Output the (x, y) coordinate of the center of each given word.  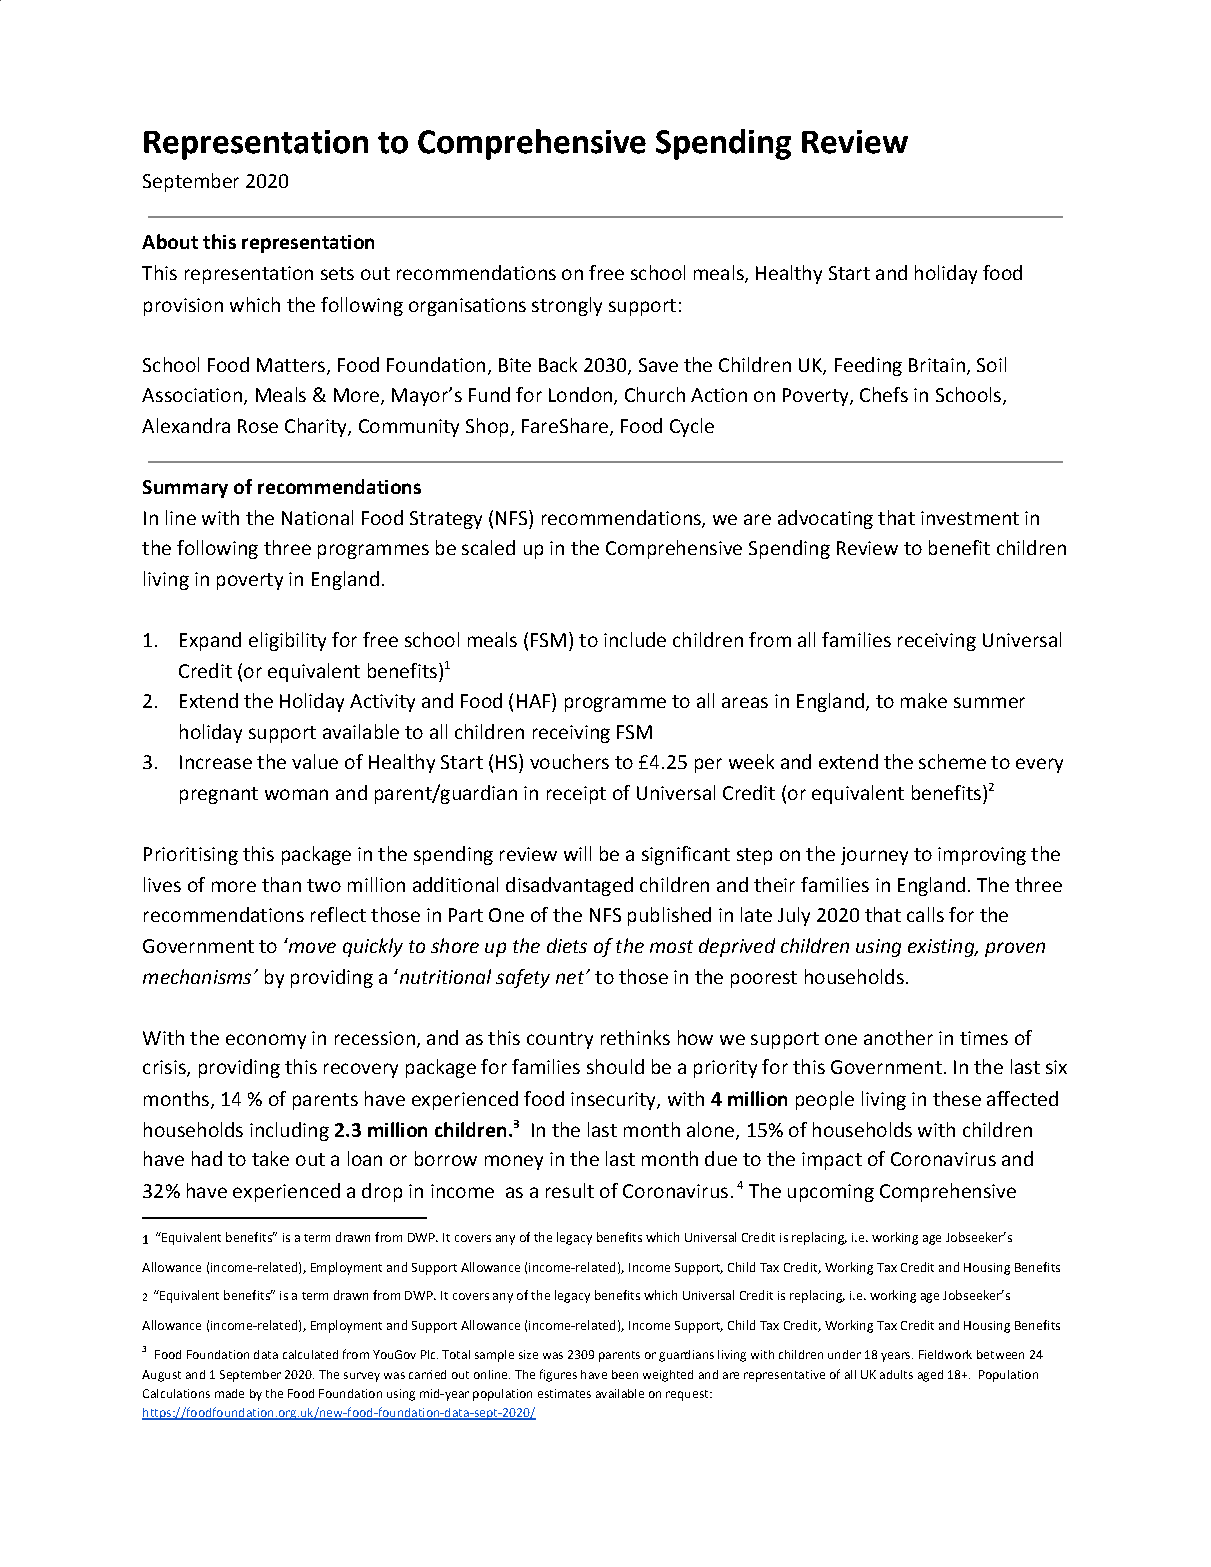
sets (337, 273)
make (924, 700)
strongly (567, 306)
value (315, 761)
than (281, 884)
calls (925, 914)
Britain (937, 365)
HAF (535, 700)
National (317, 517)
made (229, 1393)
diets (567, 945)
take (270, 1158)
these (957, 1098)
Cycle (692, 427)
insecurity (614, 1101)
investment (970, 518)
